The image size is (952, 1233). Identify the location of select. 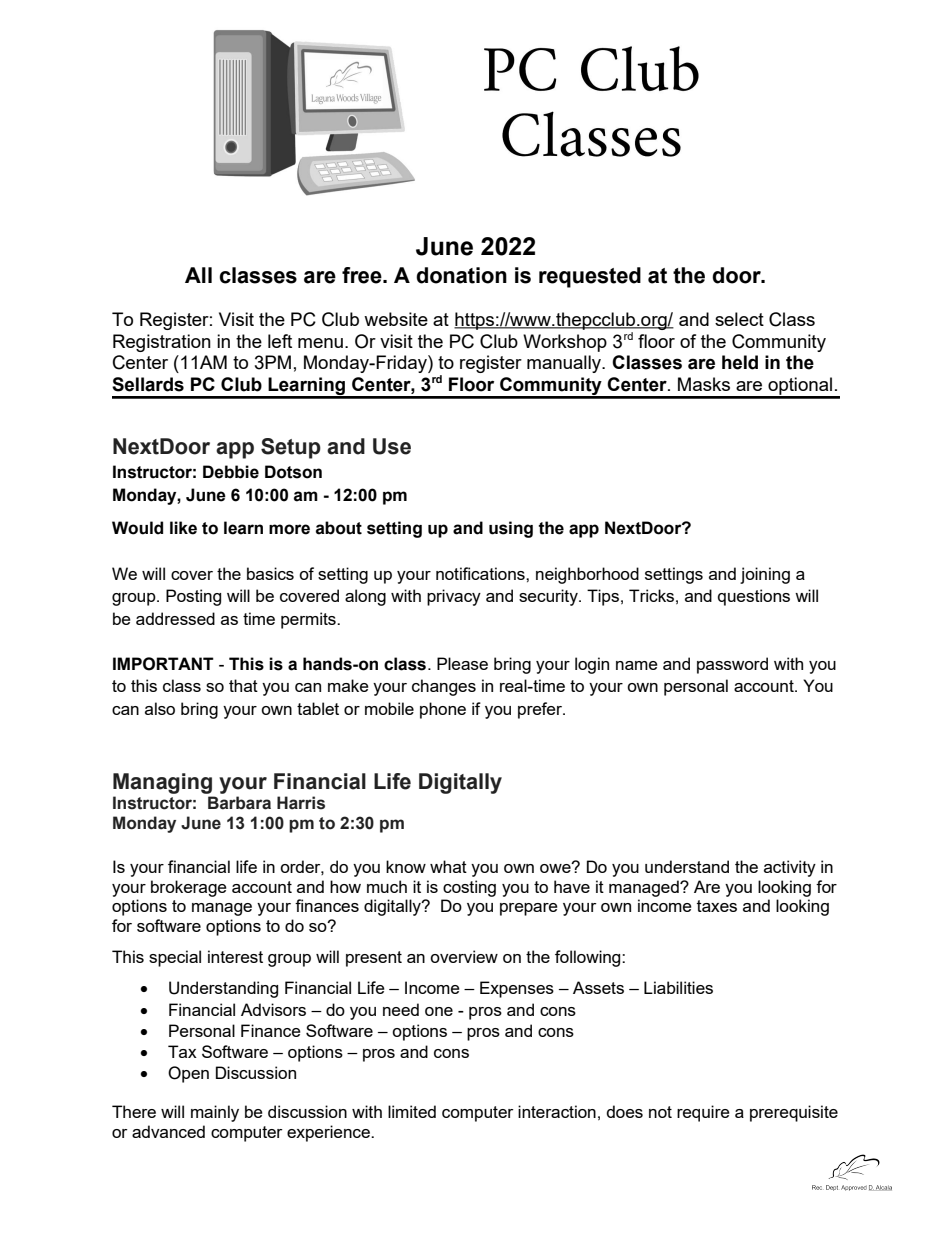
(739, 319).
